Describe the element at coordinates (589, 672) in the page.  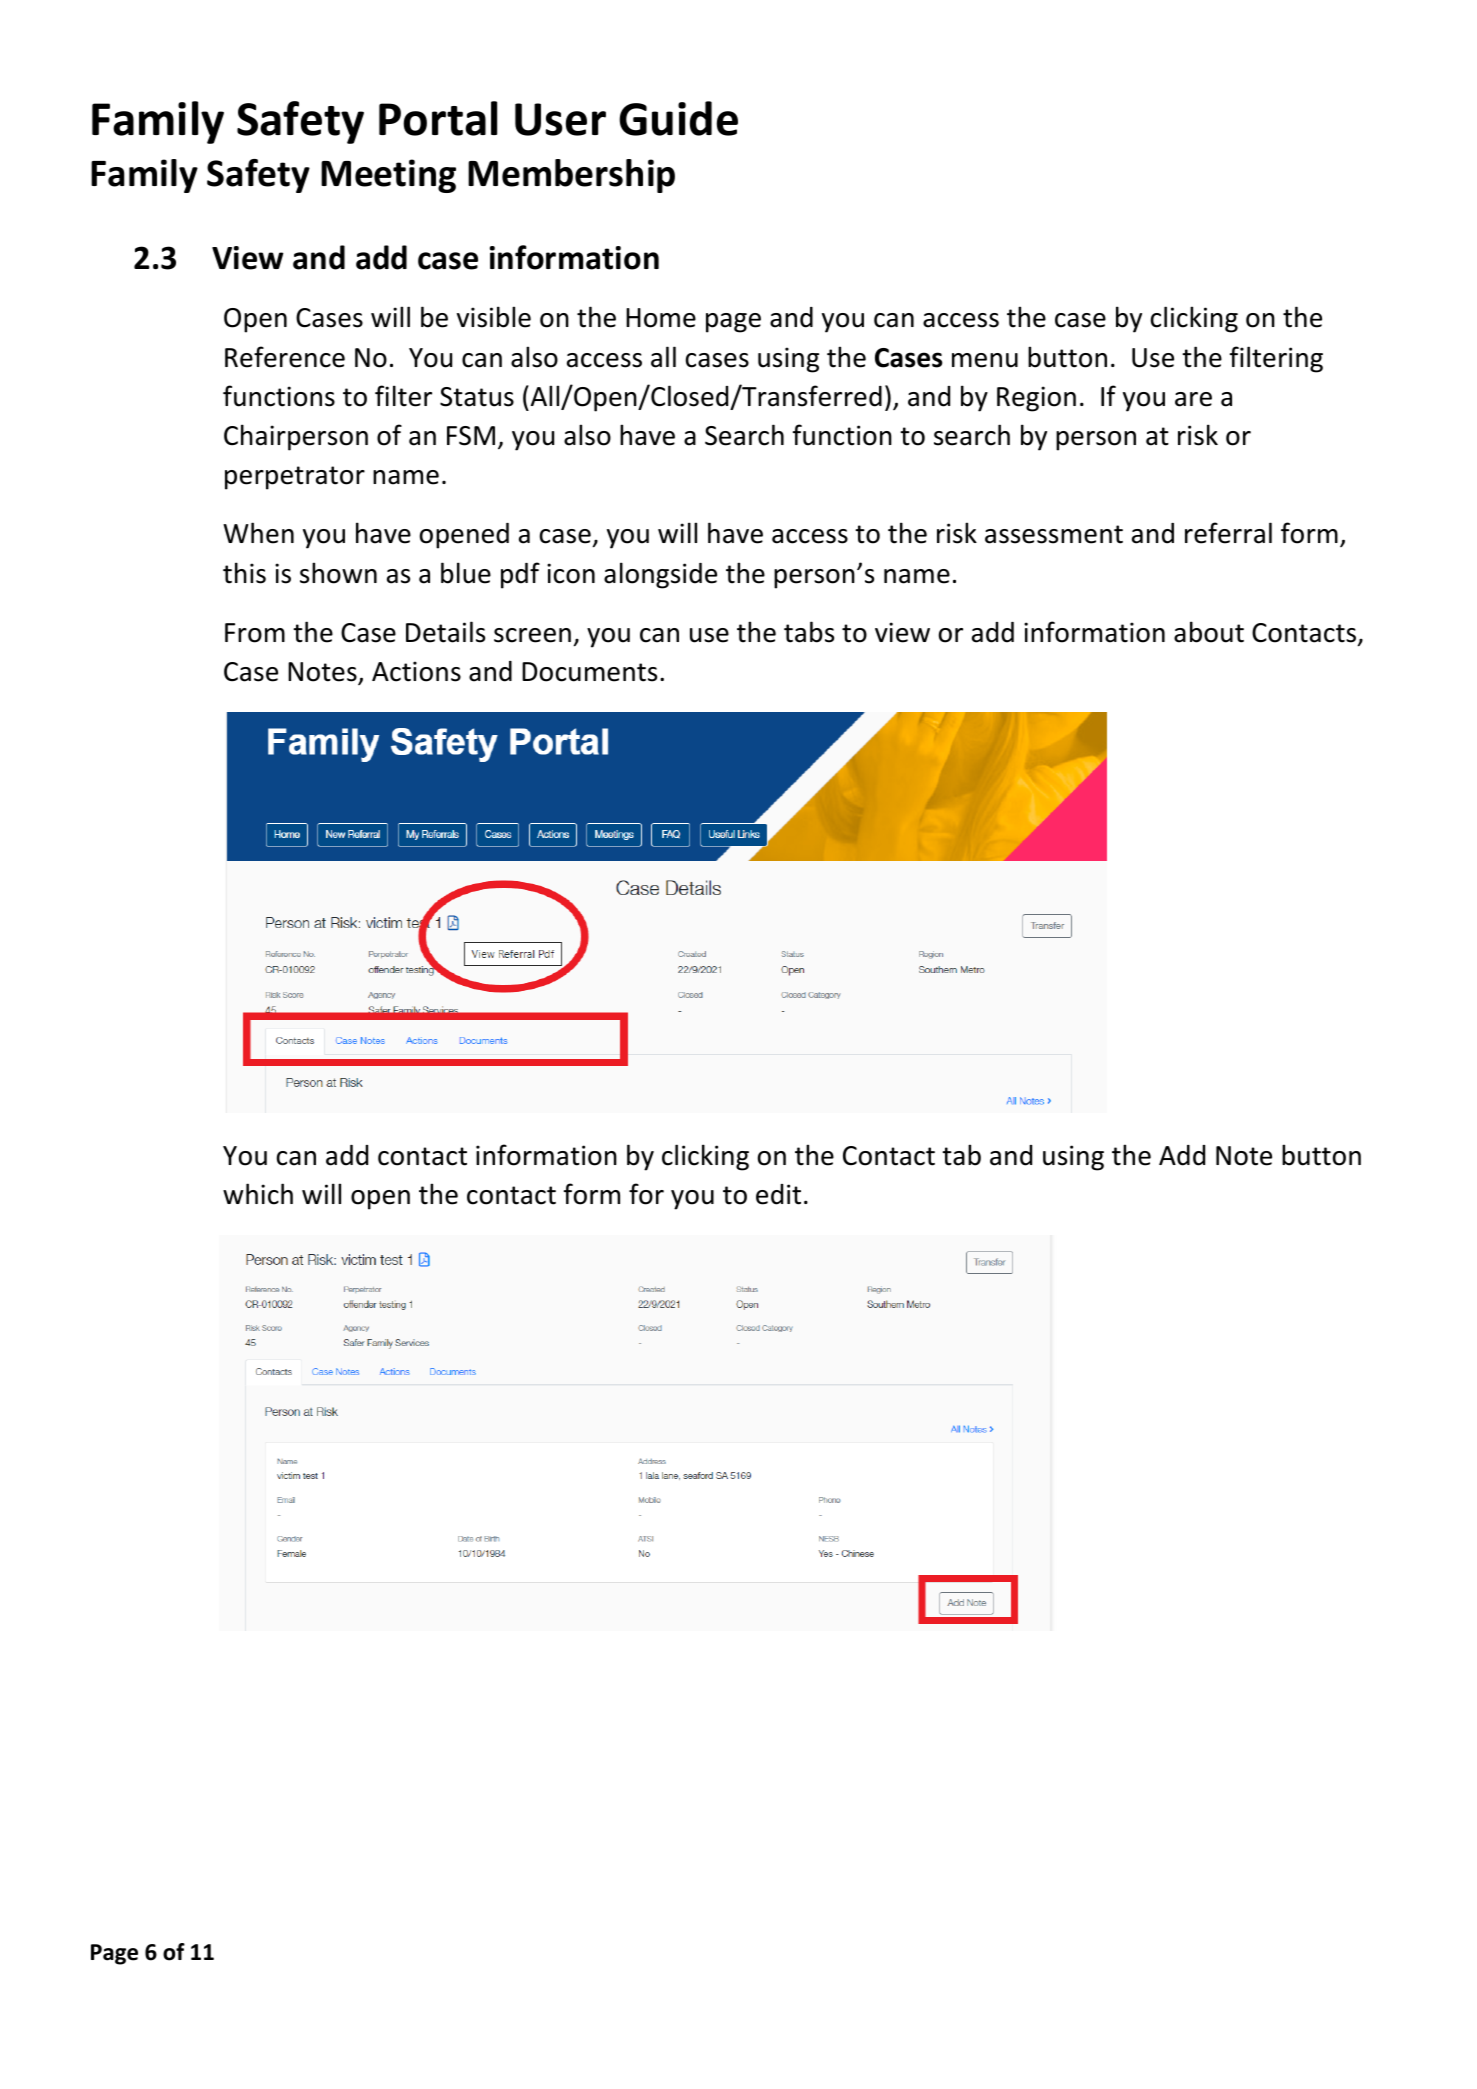
I see `Documents` at that location.
